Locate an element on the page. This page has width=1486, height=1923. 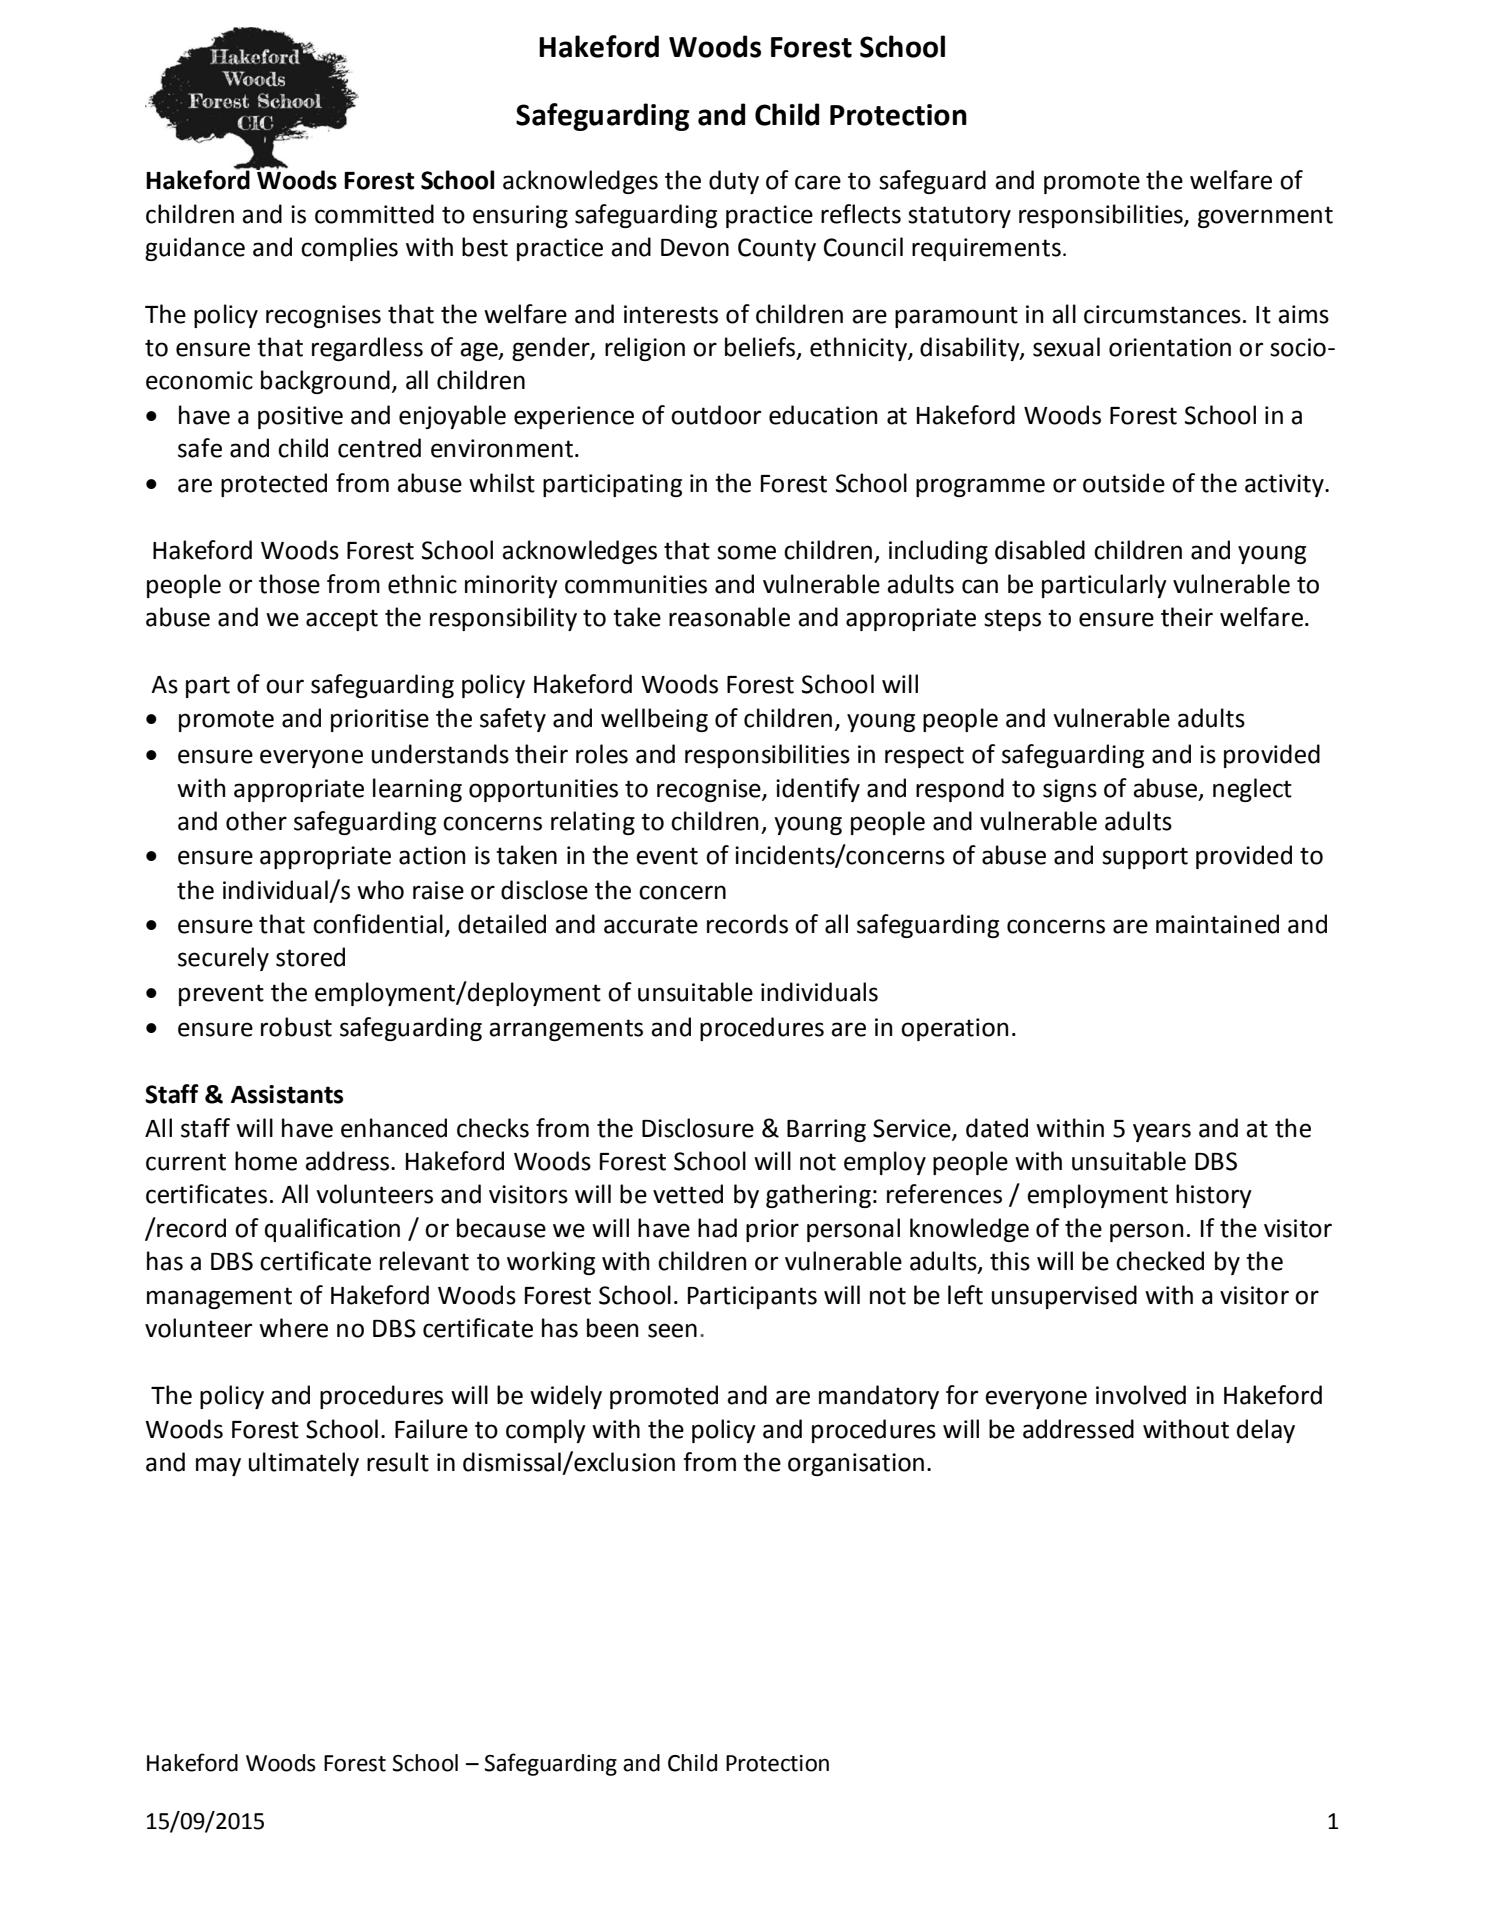
other is located at coordinates (256, 821).
